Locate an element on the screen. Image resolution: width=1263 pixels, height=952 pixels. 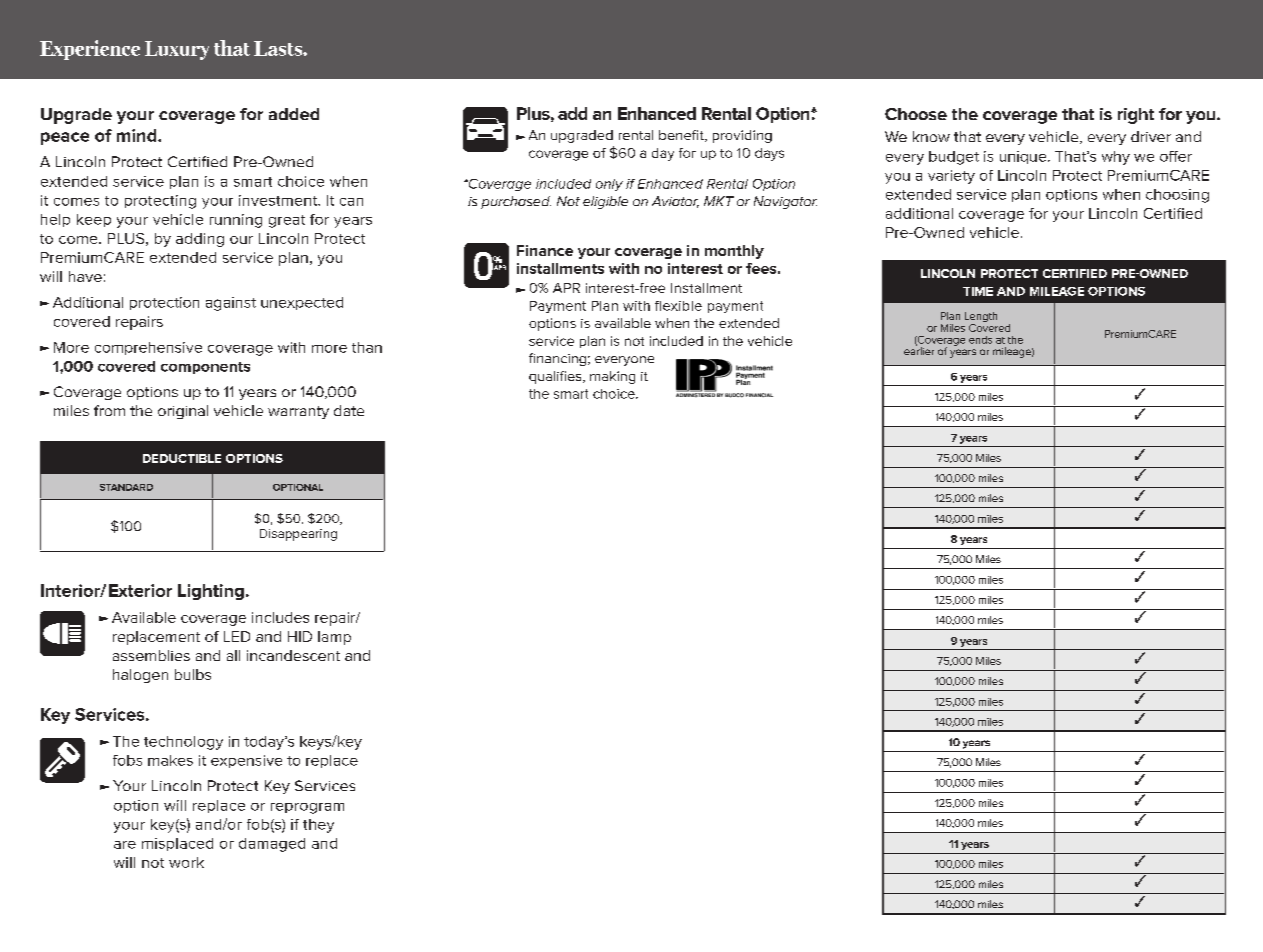
they is located at coordinates (318, 826).
